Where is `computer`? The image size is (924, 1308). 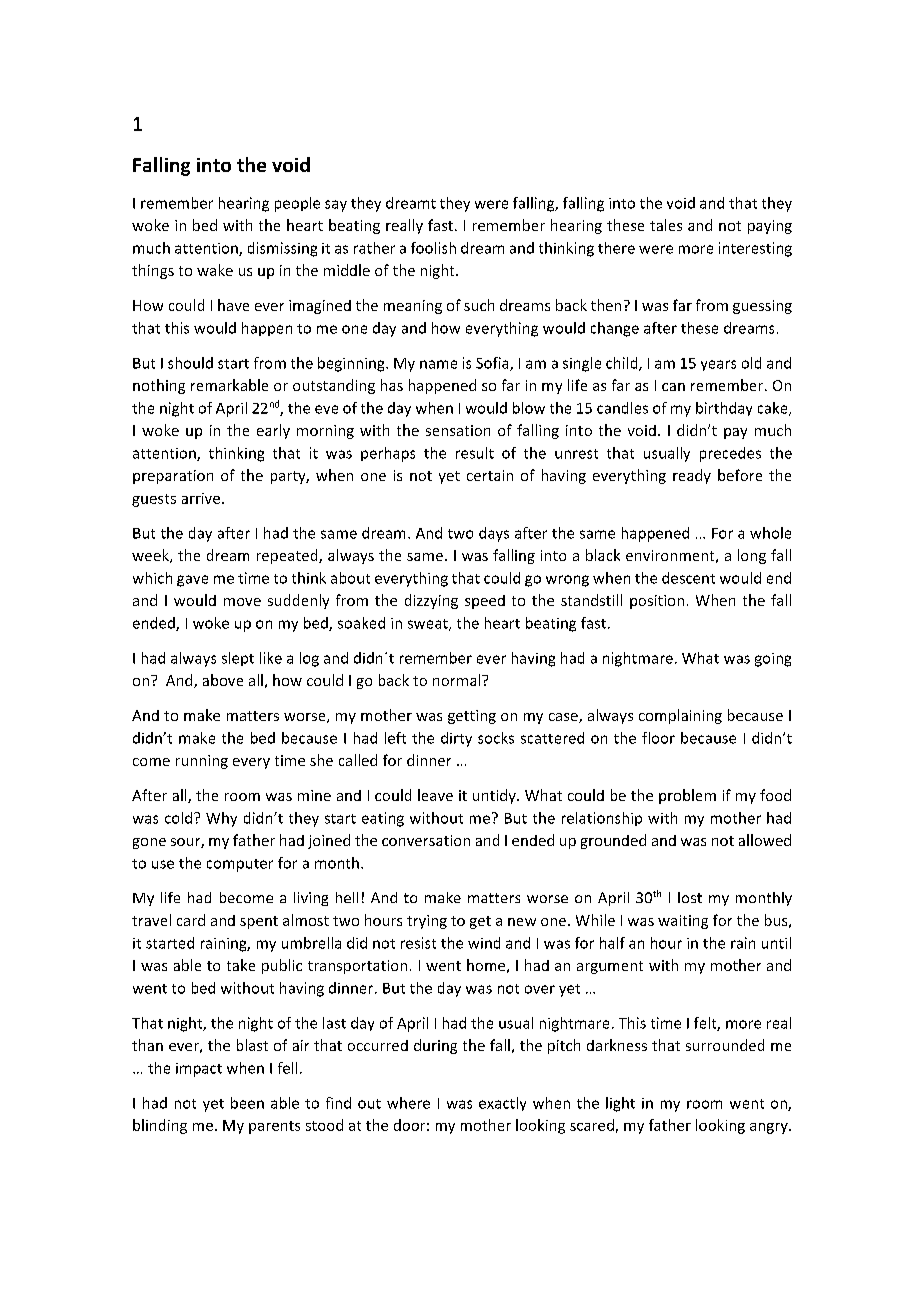
computer is located at coordinates (240, 865).
